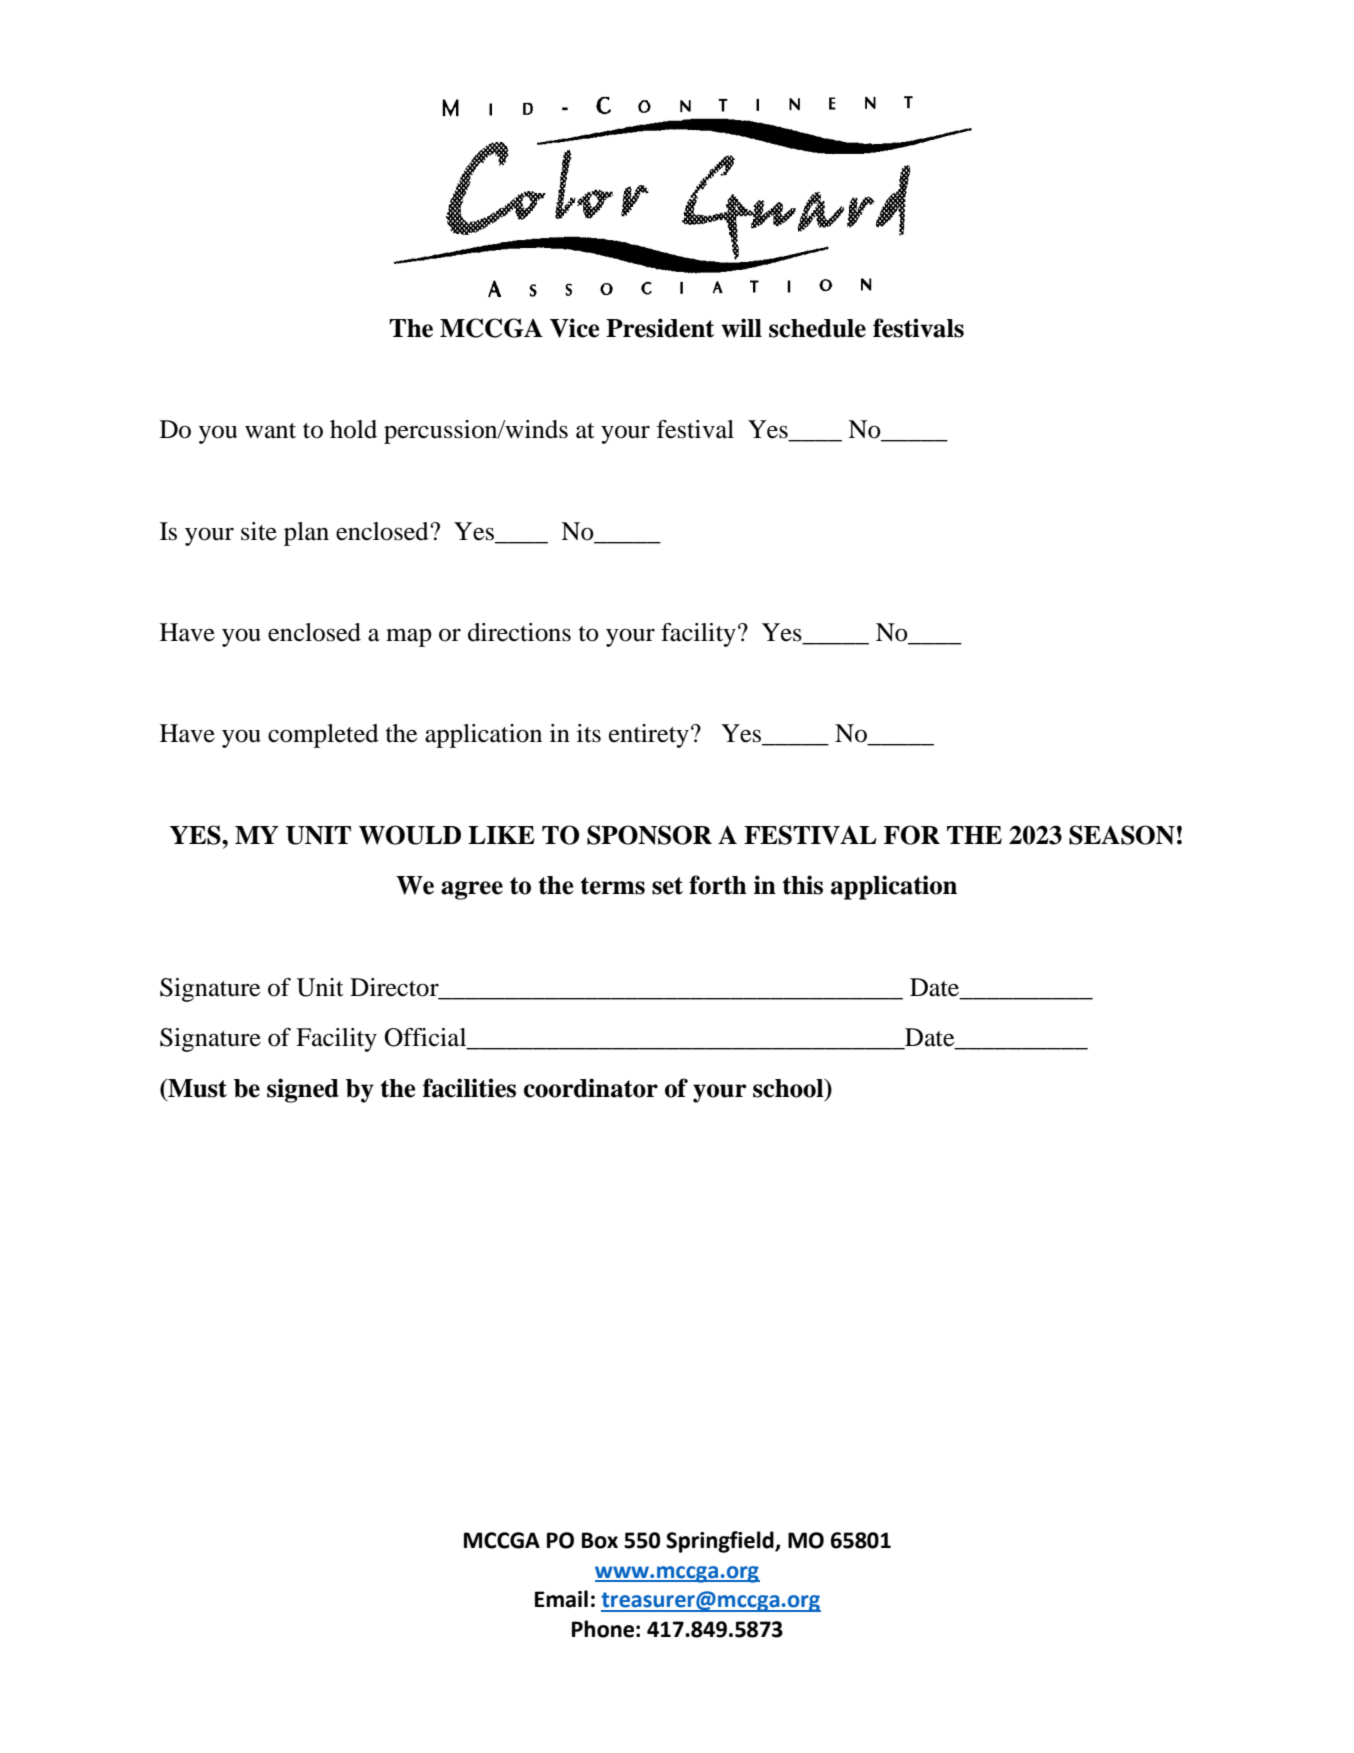 Image resolution: width=1354 pixels, height=1753 pixels. Describe the element at coordinates (667, 886) in the image. I see `set` at that location.
